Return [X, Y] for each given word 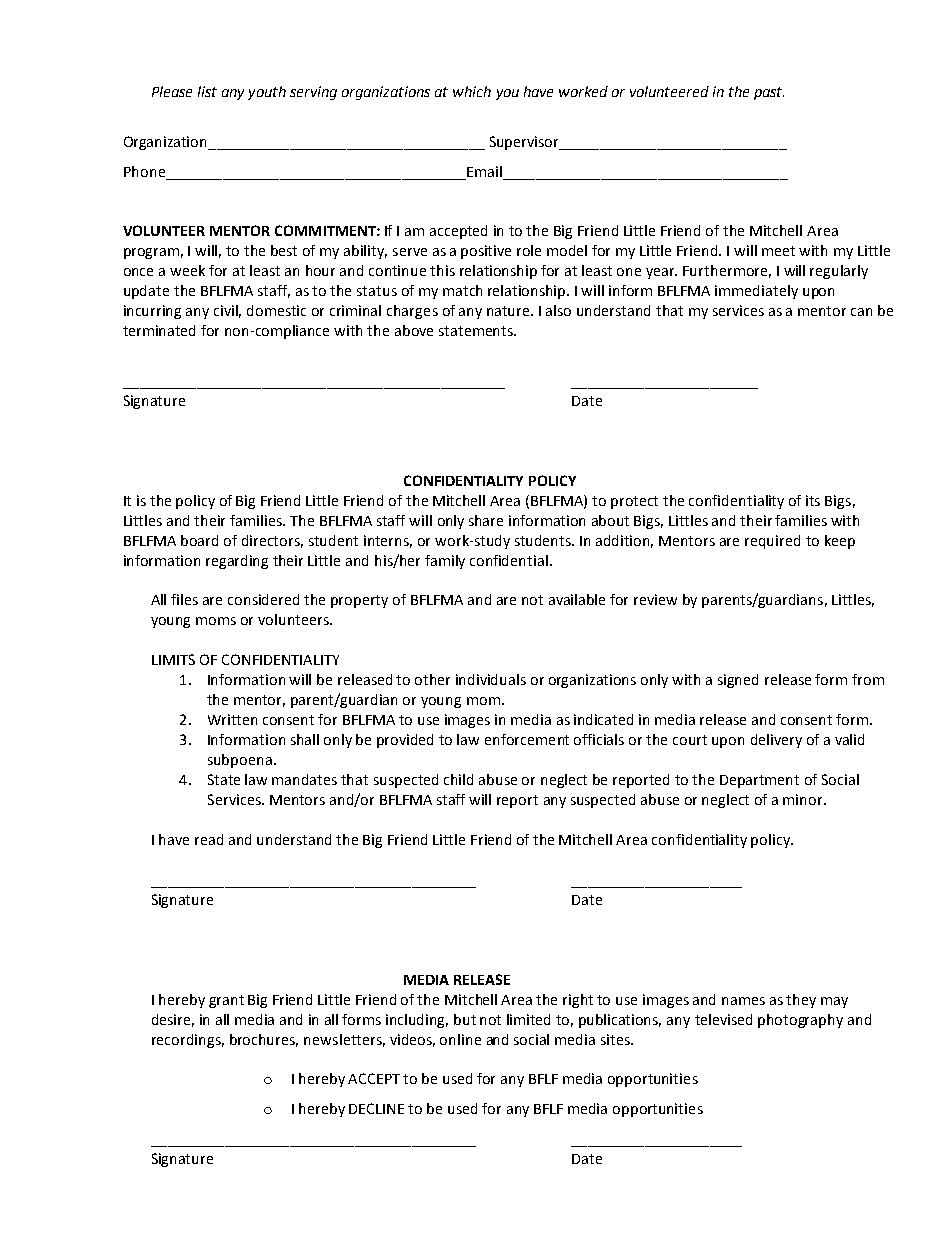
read [209, 839]
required [772, 542]
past [769, 93]
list [207, 91]
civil [227, 311]
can [861, 312]
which [472, 91]
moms [216, 621]
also [558, 310]
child [458, 779]
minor [804, 799]
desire [173, 1020]
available [577, 599]
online [460, 1039]
